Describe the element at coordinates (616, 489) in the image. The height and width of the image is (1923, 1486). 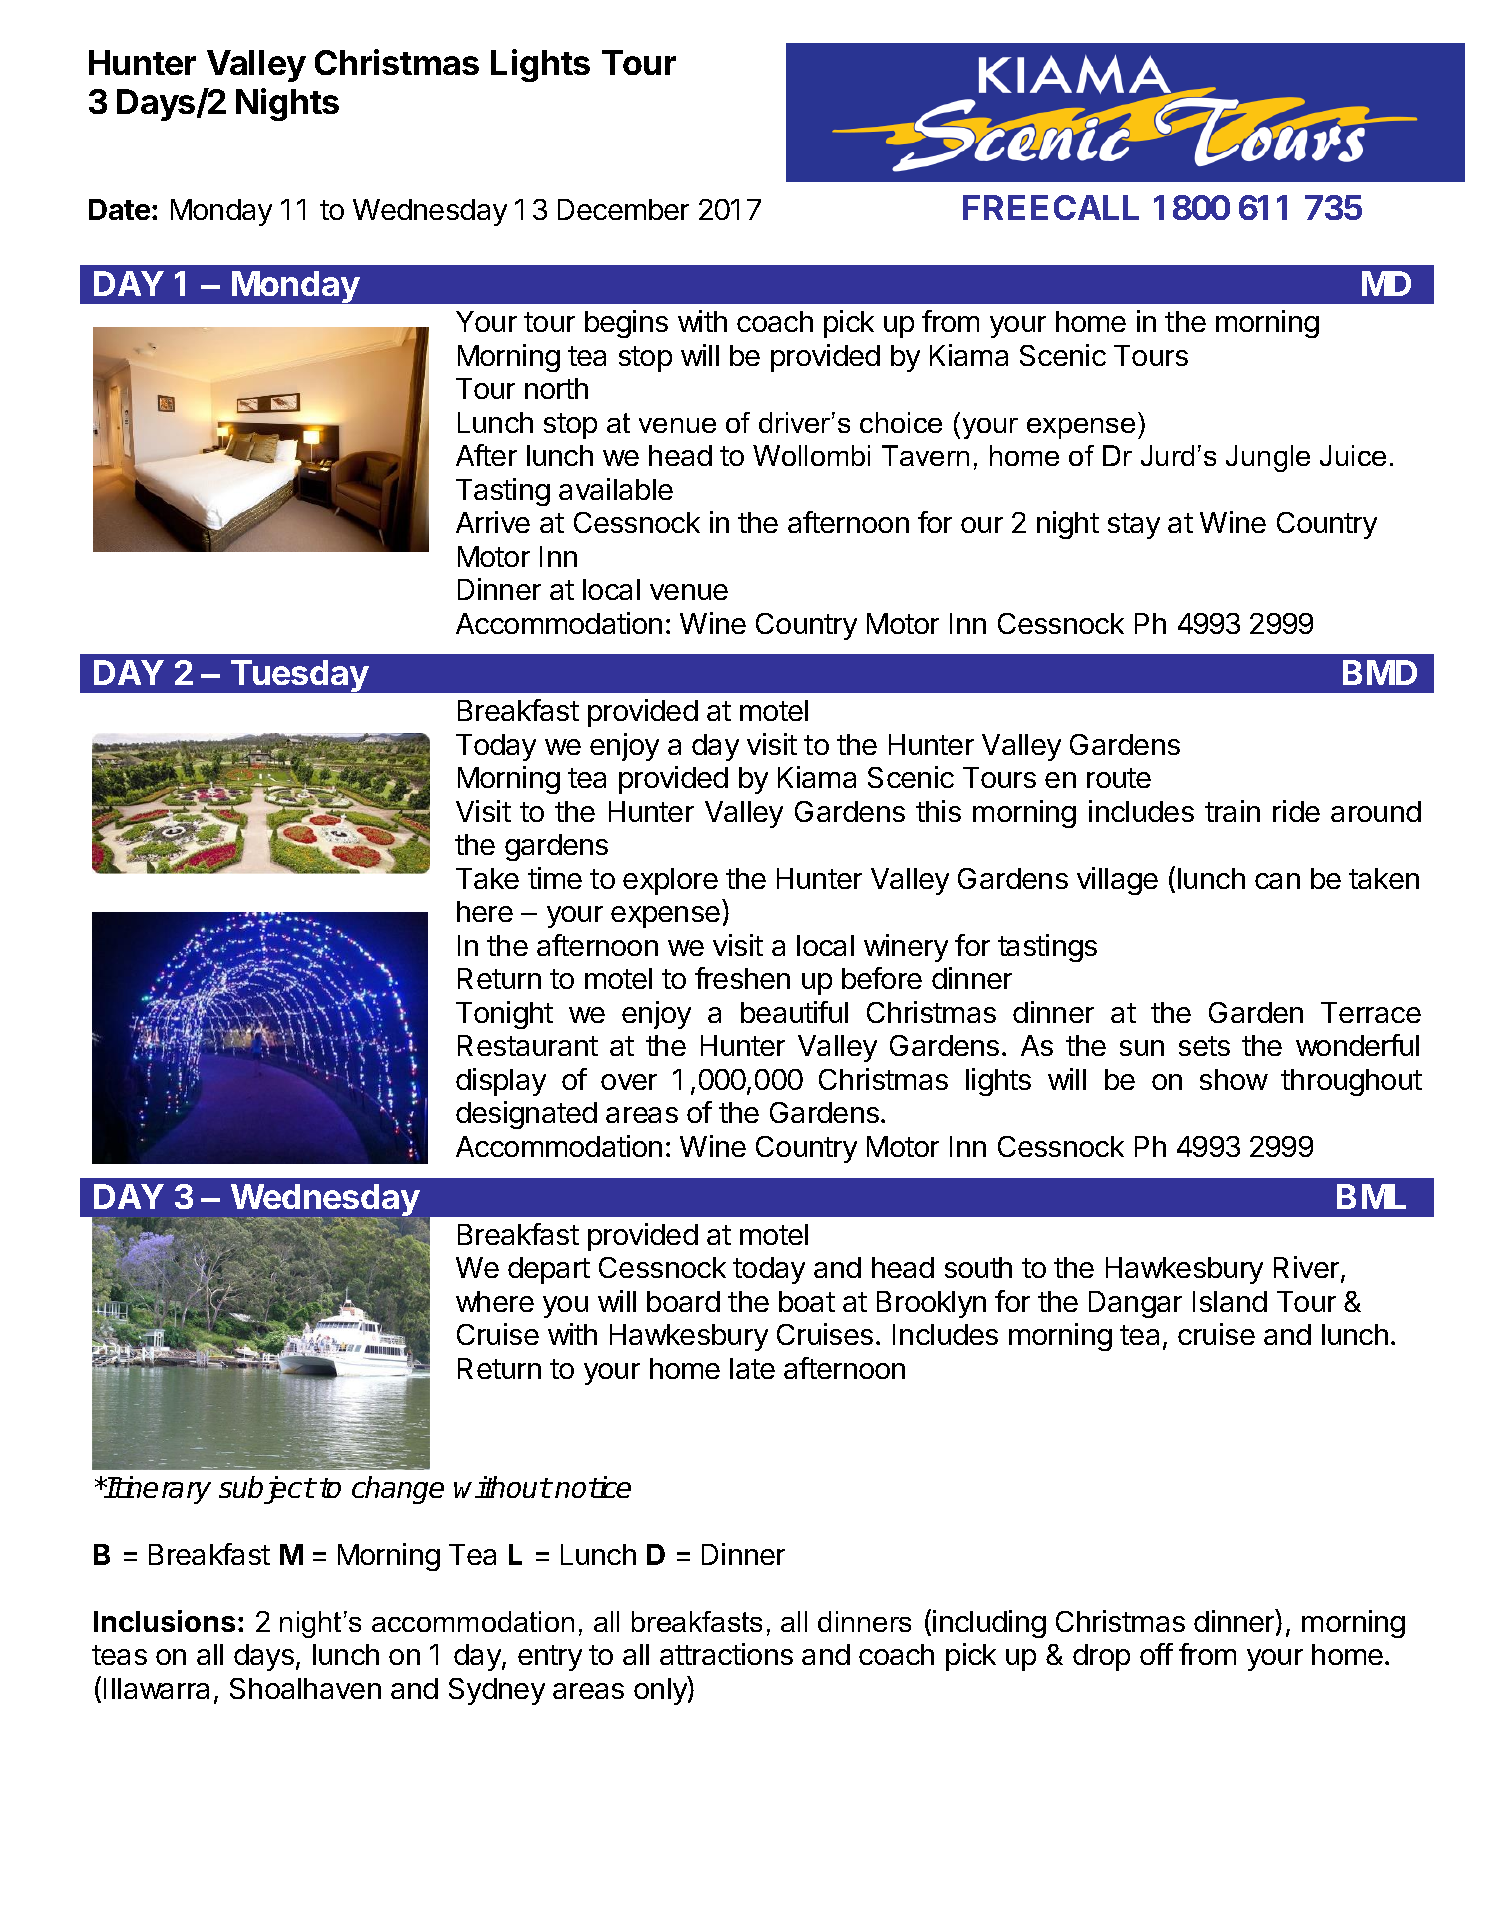
I see `available` at that location.
